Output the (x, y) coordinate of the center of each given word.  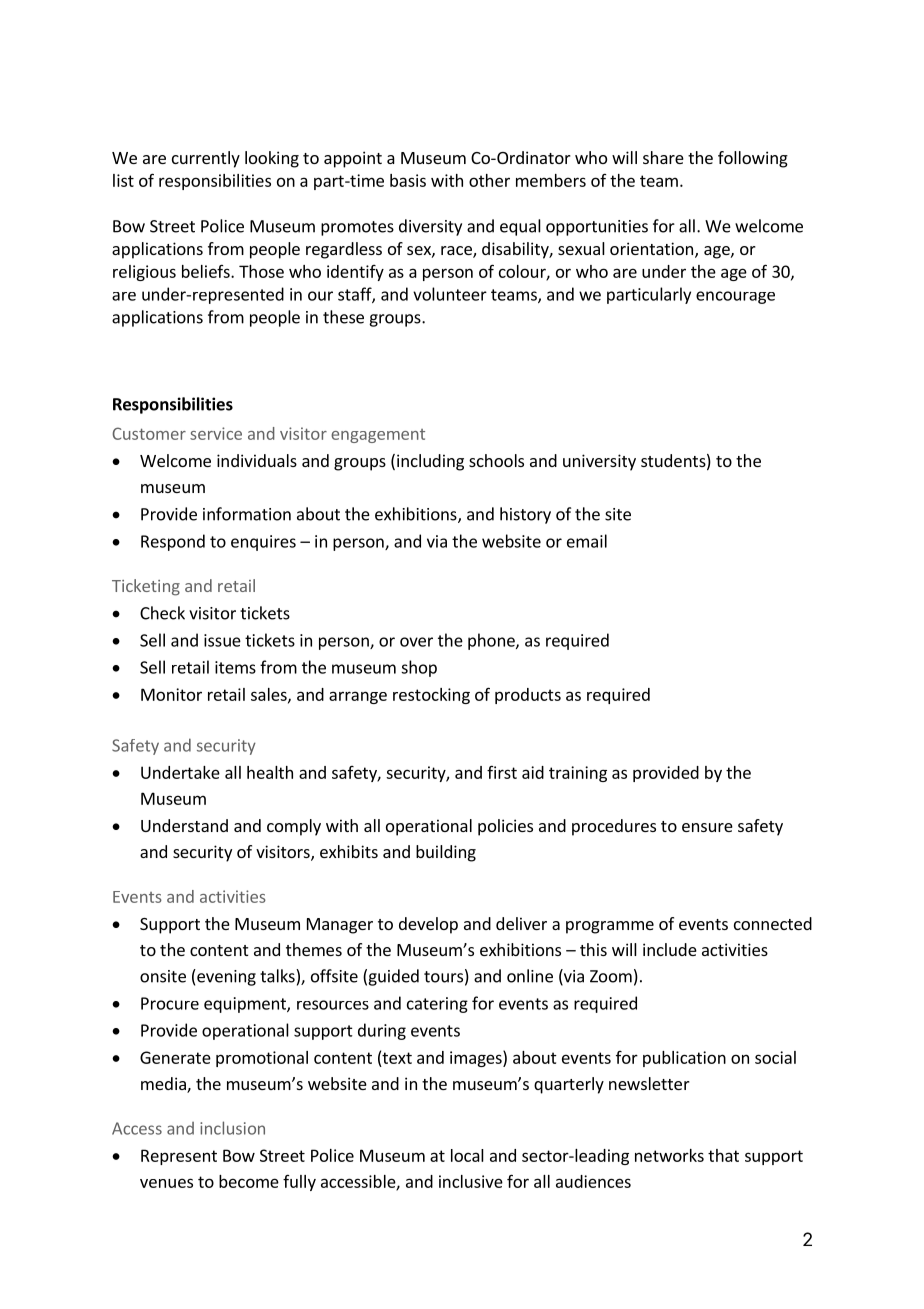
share (663, 157)
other (489, 180)
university (599, 462)
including (430, 462)
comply (294, 827)
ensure (707, 827)
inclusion (232, 1128)
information (247, 514)
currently (206, 159)
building (446, 853)
